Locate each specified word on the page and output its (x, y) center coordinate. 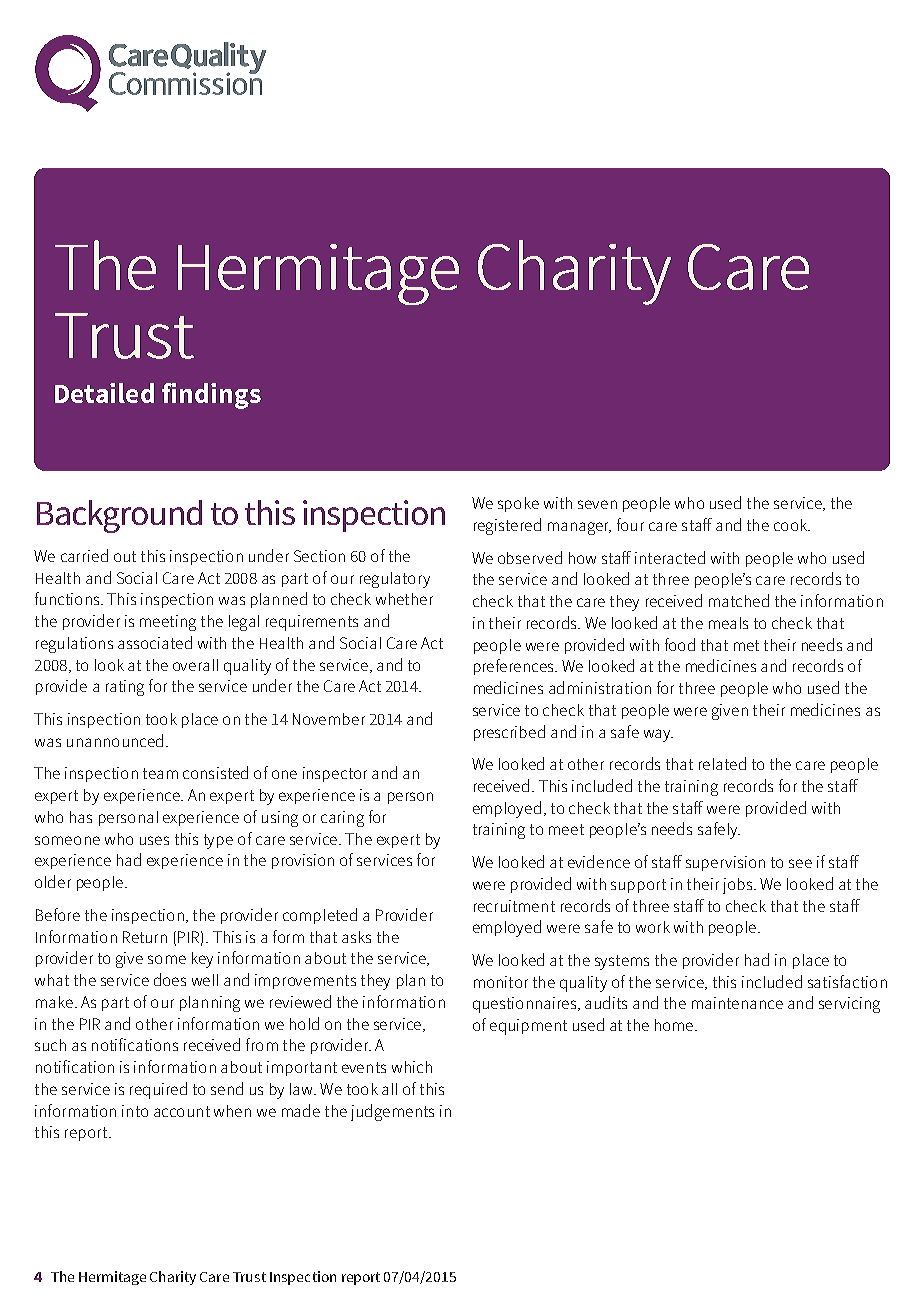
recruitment (514, 906)
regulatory (395, 580)
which (412, 1067)
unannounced (115, 740)
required (158, 1090)
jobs (739, 886)
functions (68, 598)
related (722, 763)
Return (145, 937)
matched (739, 600)
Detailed (104, 393)
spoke (518, 504)
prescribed (509, 733)
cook (791, 525)
